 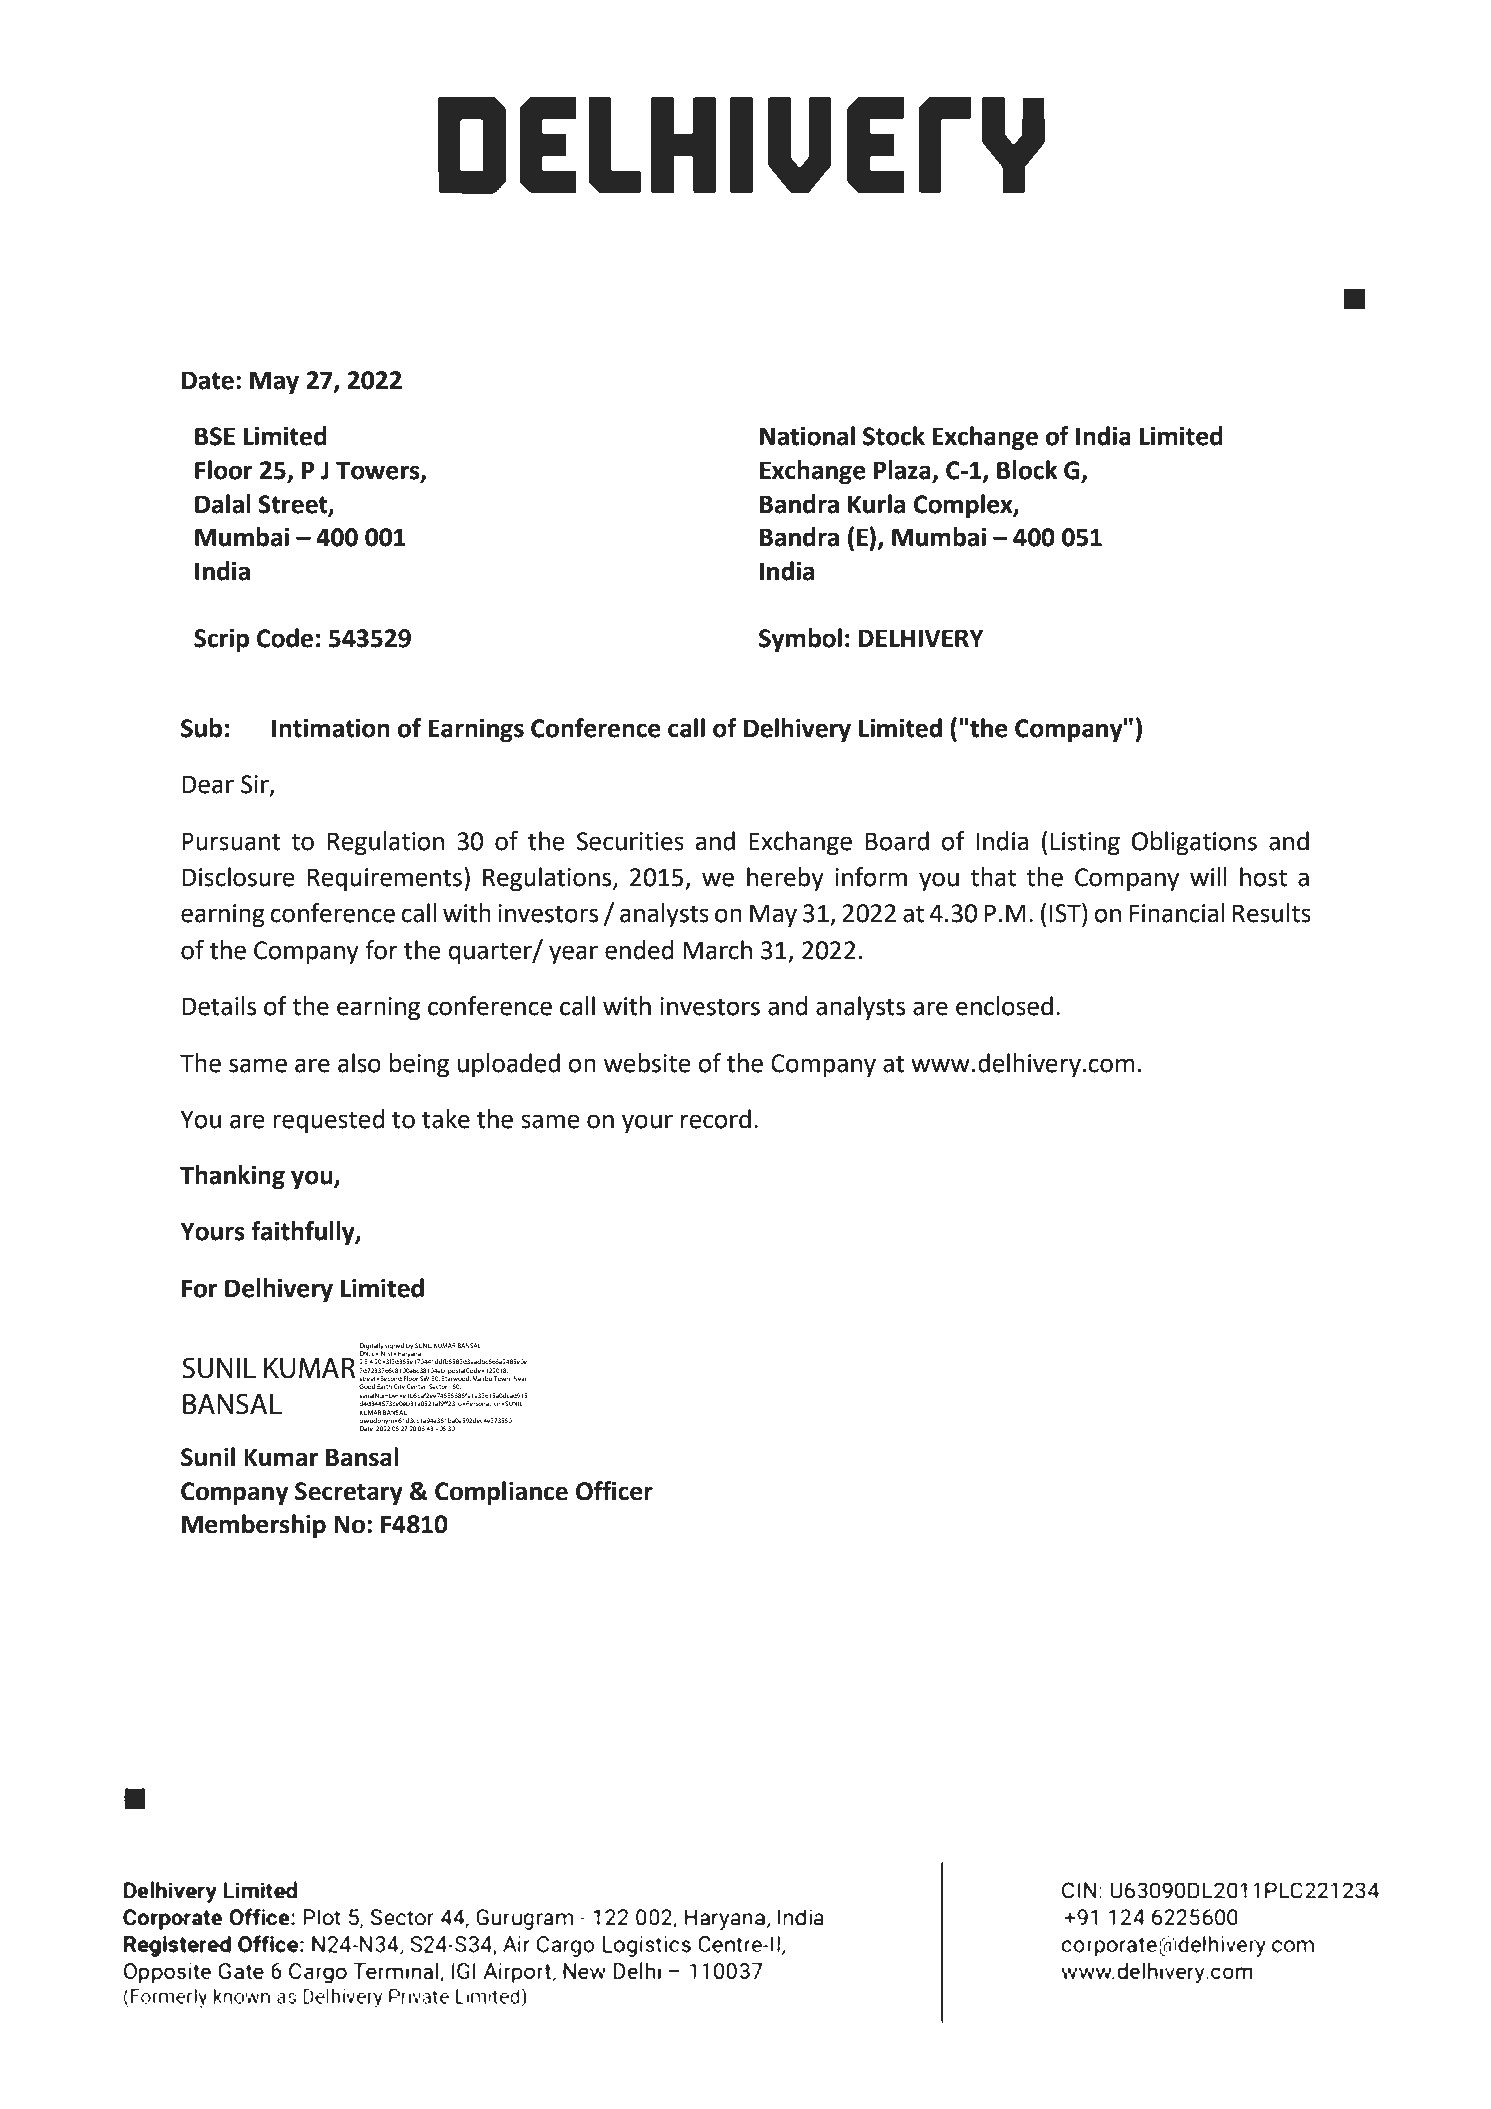 I want to click on Block, so click(x=1027, y=470).
